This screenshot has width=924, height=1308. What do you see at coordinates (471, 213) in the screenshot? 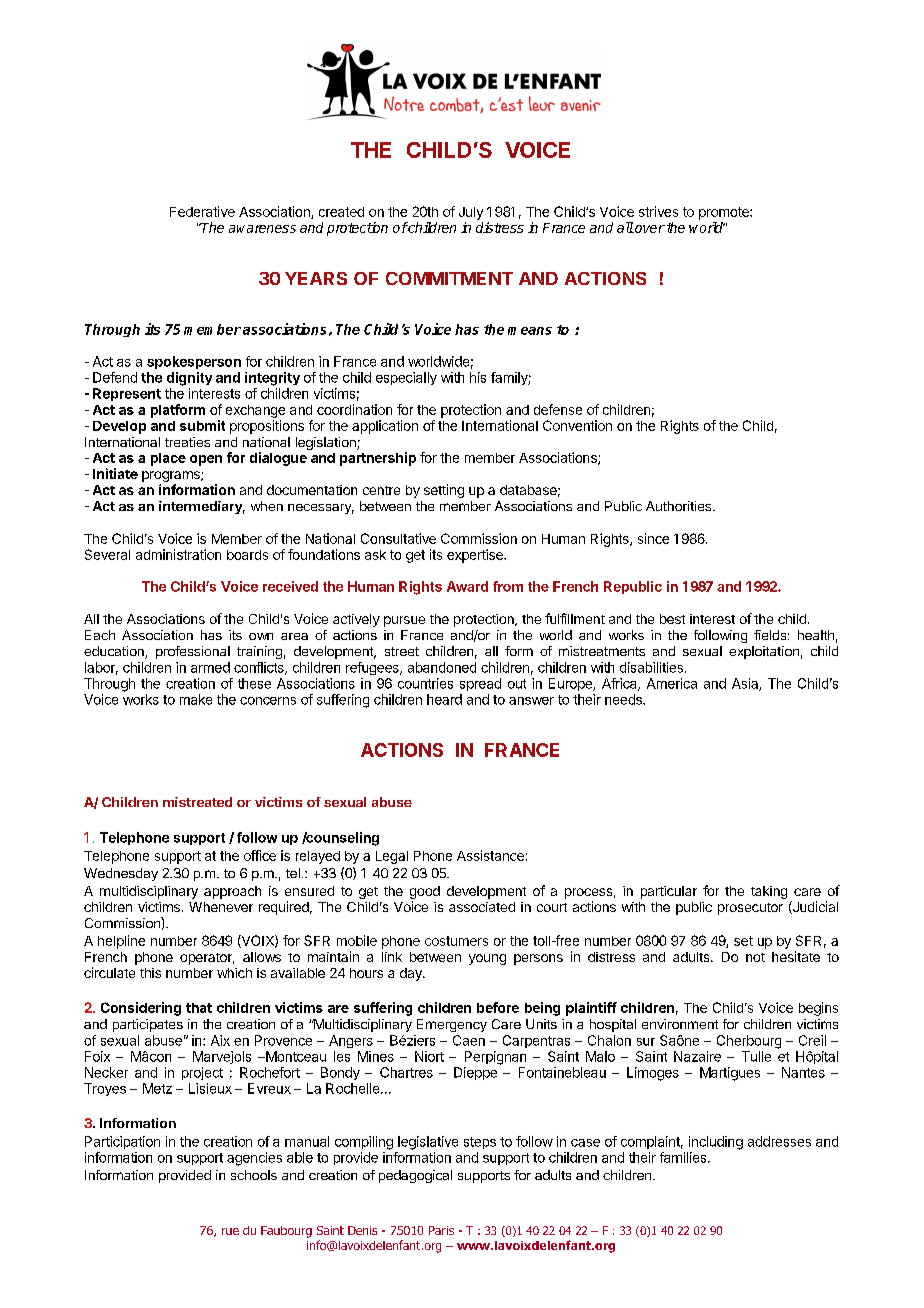
I see `July` at bounding box center [471, 213].
